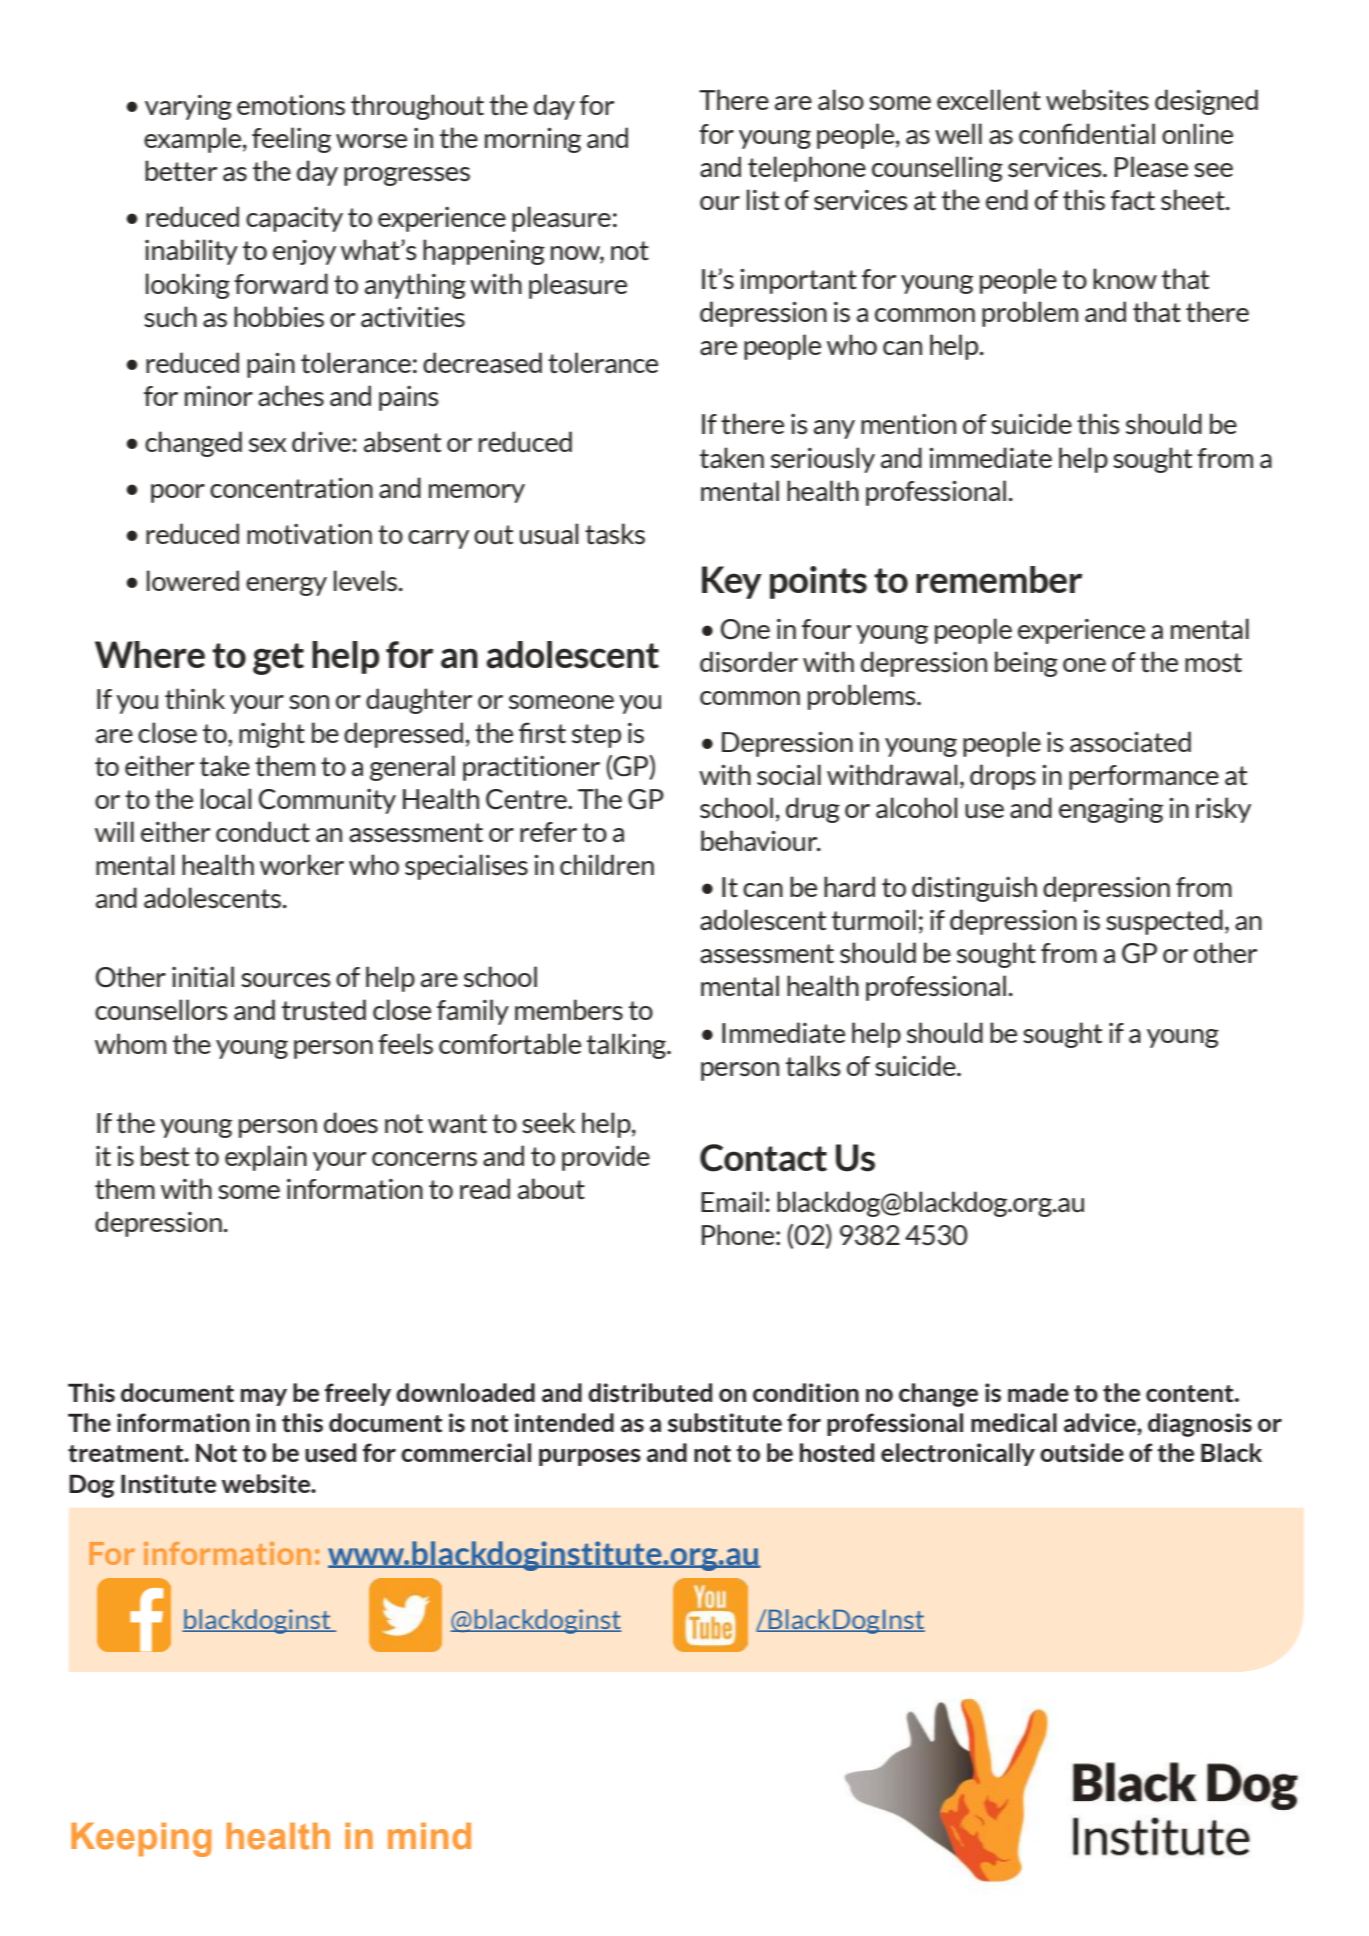 This screenshot has width=1369, height=1936. I want to click on list, so click(763, 200).
